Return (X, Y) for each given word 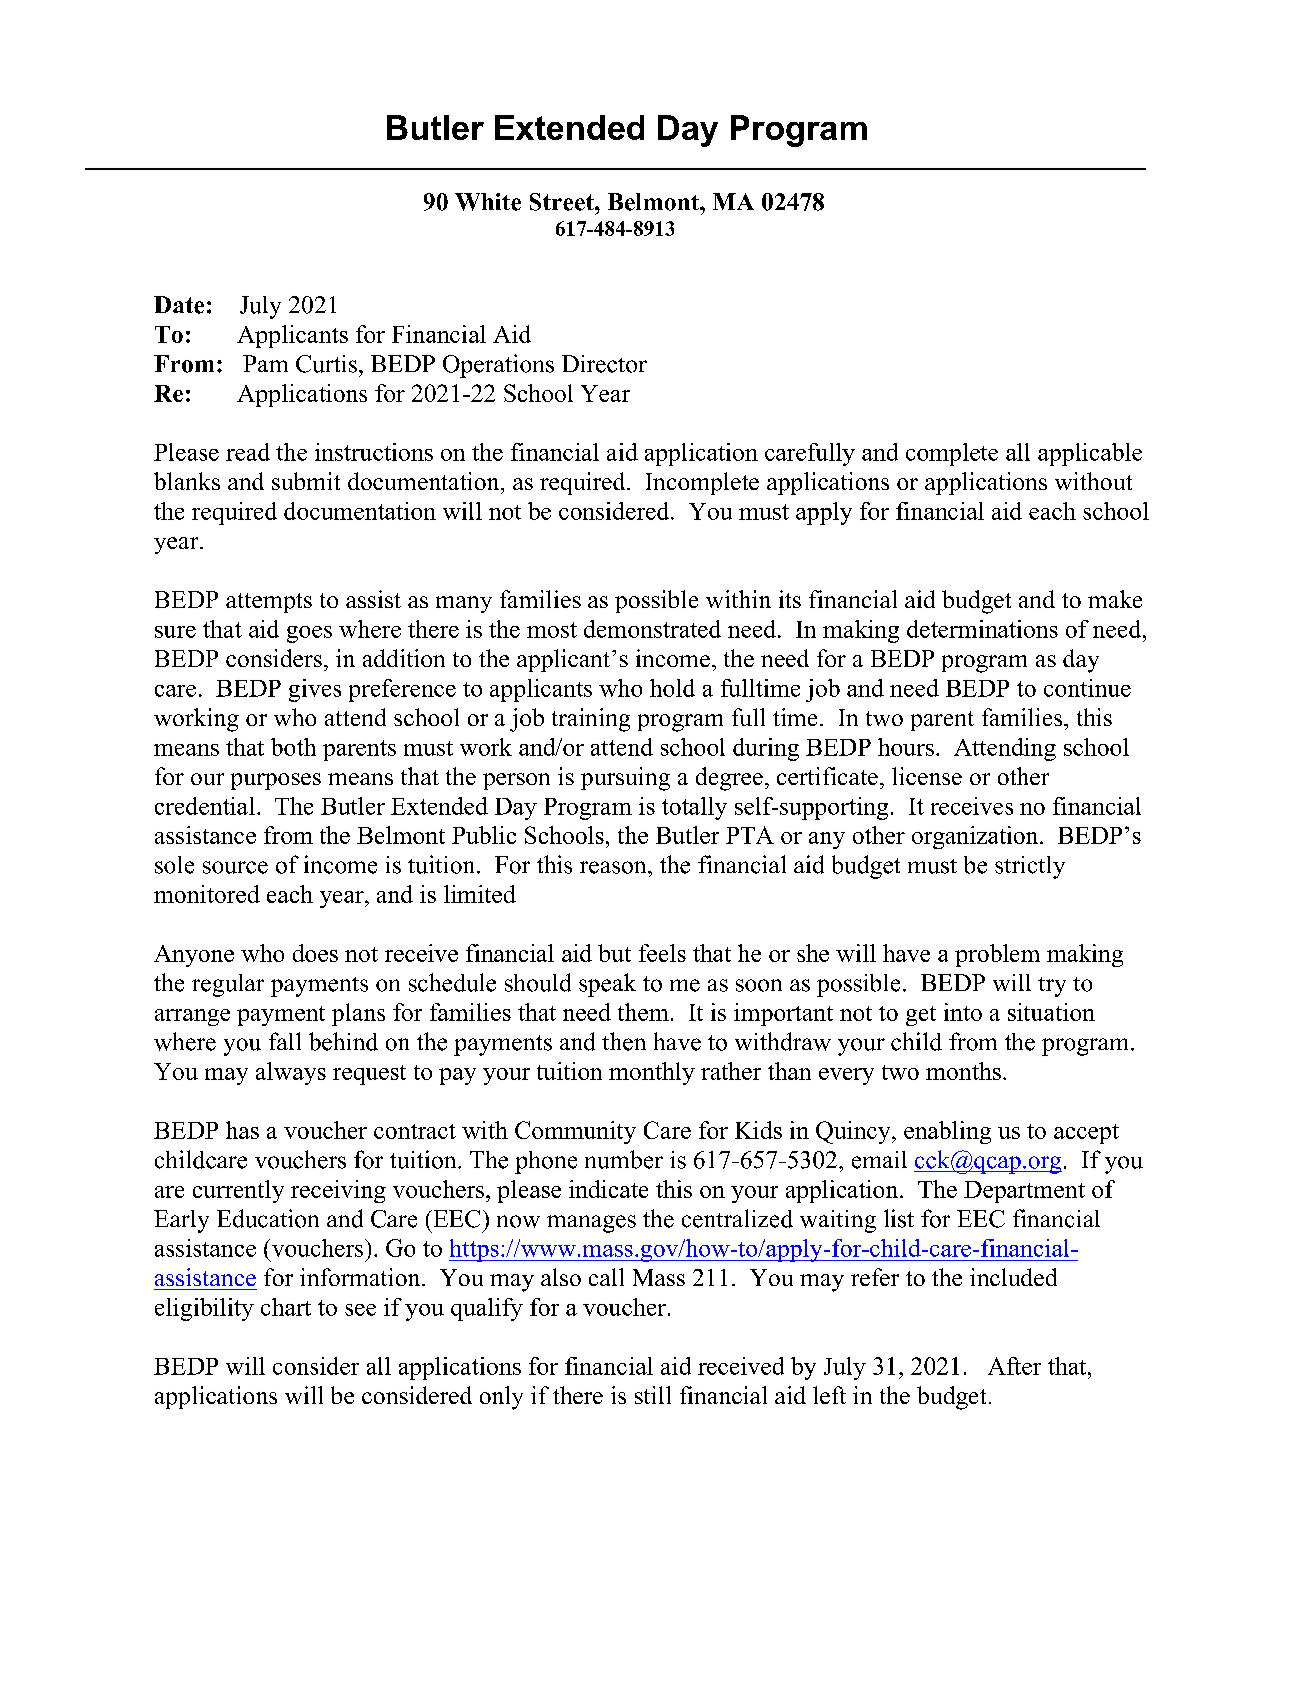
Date (179, 305)
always (291, 1073)
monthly (652, 1073)
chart (286, 1307)
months (963, 1071)
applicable (1090, 454)
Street (563, 202)
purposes (276, 781)
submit (306, 481)
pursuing (625, 779)
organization (976, 837)
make (1115, 599)
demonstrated (652, 629)
